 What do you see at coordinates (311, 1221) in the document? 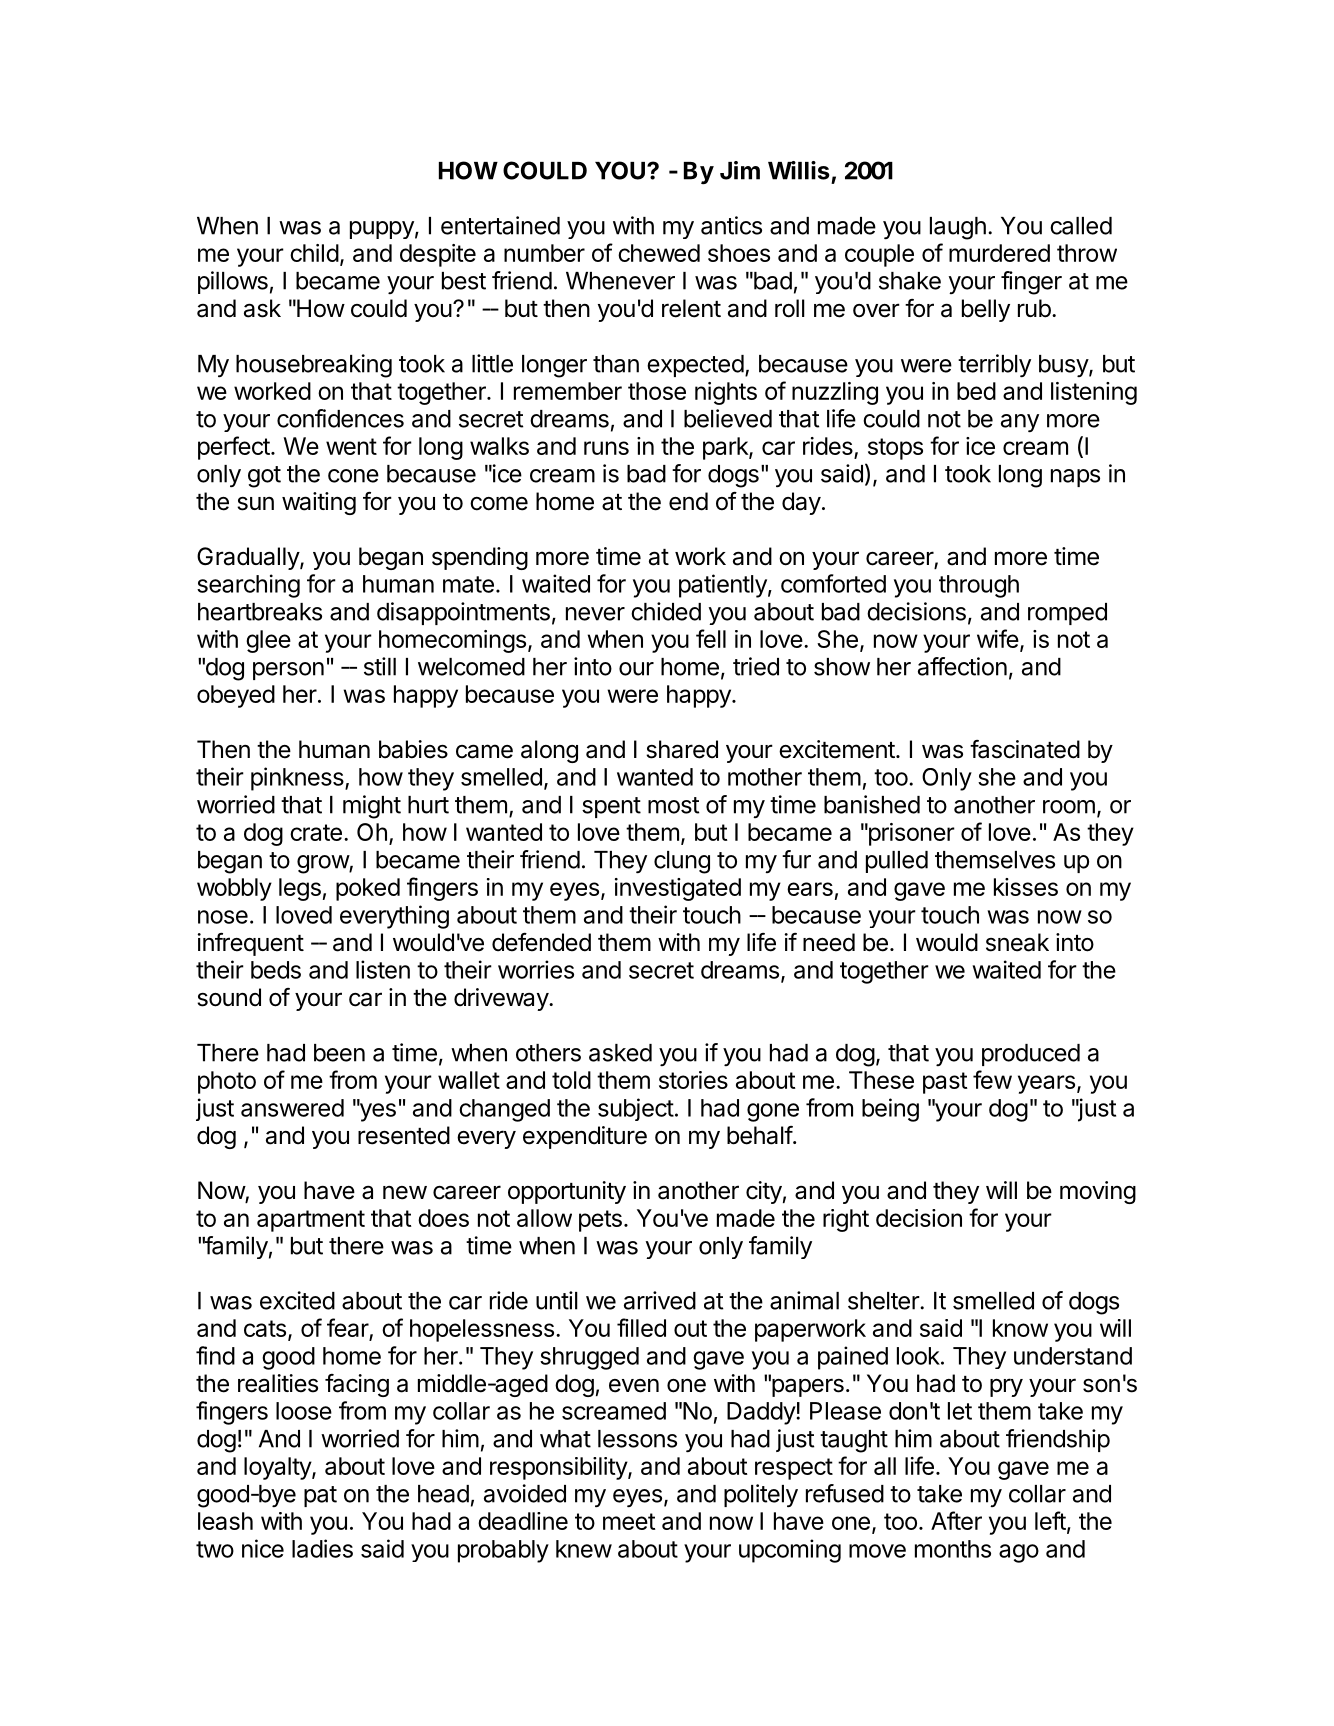
I see `apartment` at bounding box center [311, 1221].
